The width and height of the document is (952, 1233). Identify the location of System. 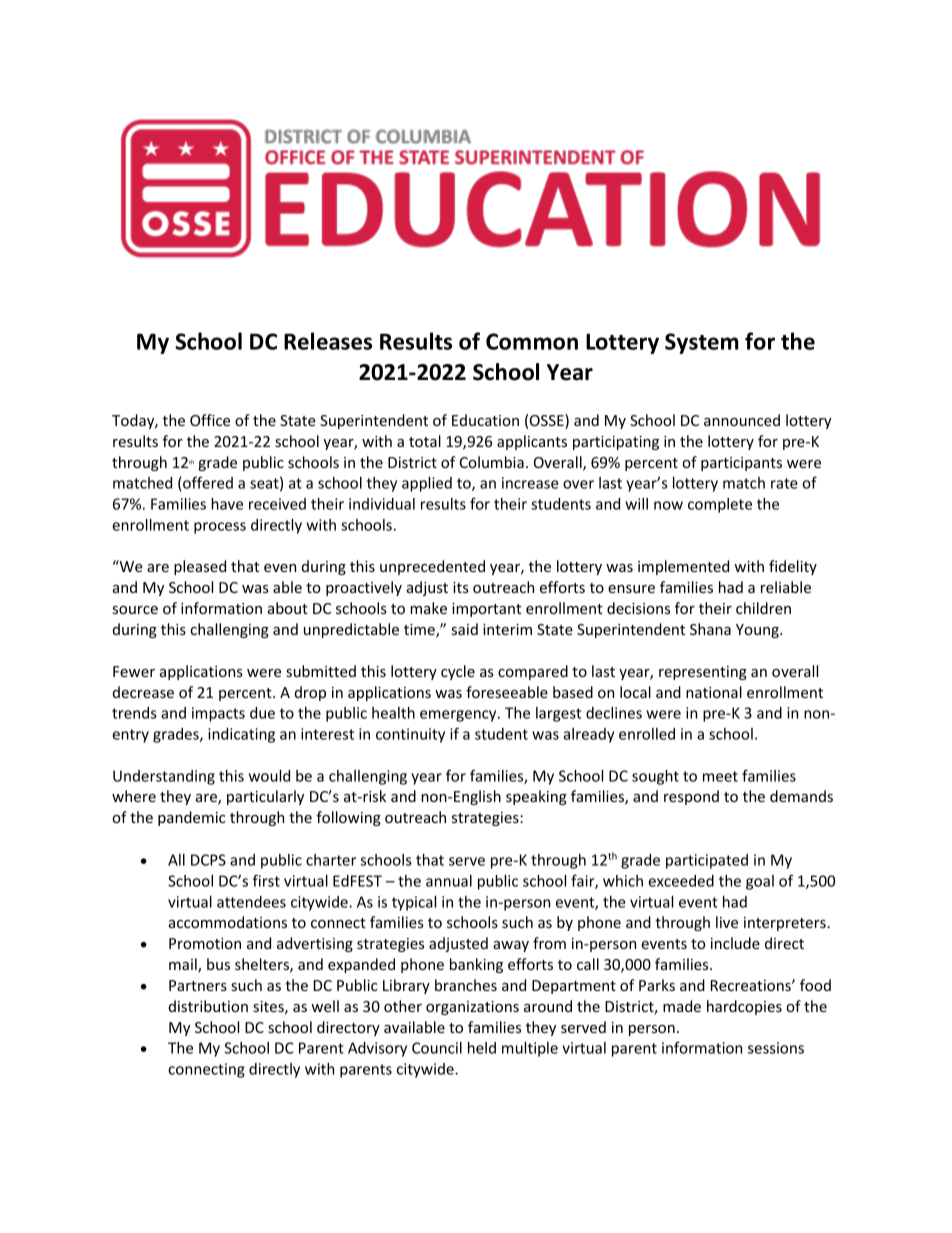
(702, 343).
